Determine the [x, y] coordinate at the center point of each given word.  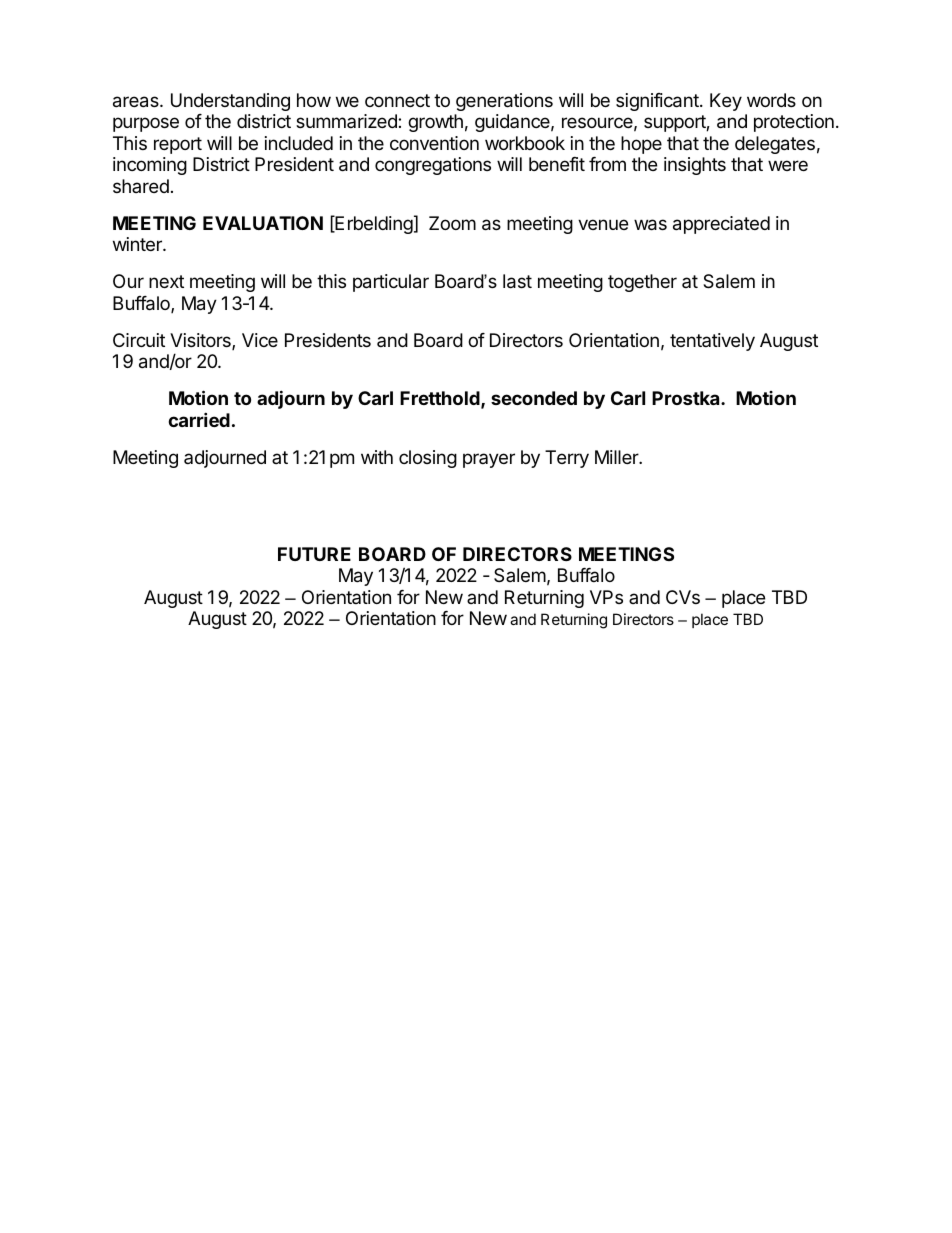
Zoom [452, 223]
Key [726, 102]
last [517, 281]
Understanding [230, 102]
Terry [567, 459]
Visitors [201, 341]
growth [435, 123]
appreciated [721, 225]
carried [199, 419]
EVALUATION [263, 223]
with [377, 457]
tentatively [712, 342]
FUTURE [314, 554]
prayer [489, 460]
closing [428, 459]
